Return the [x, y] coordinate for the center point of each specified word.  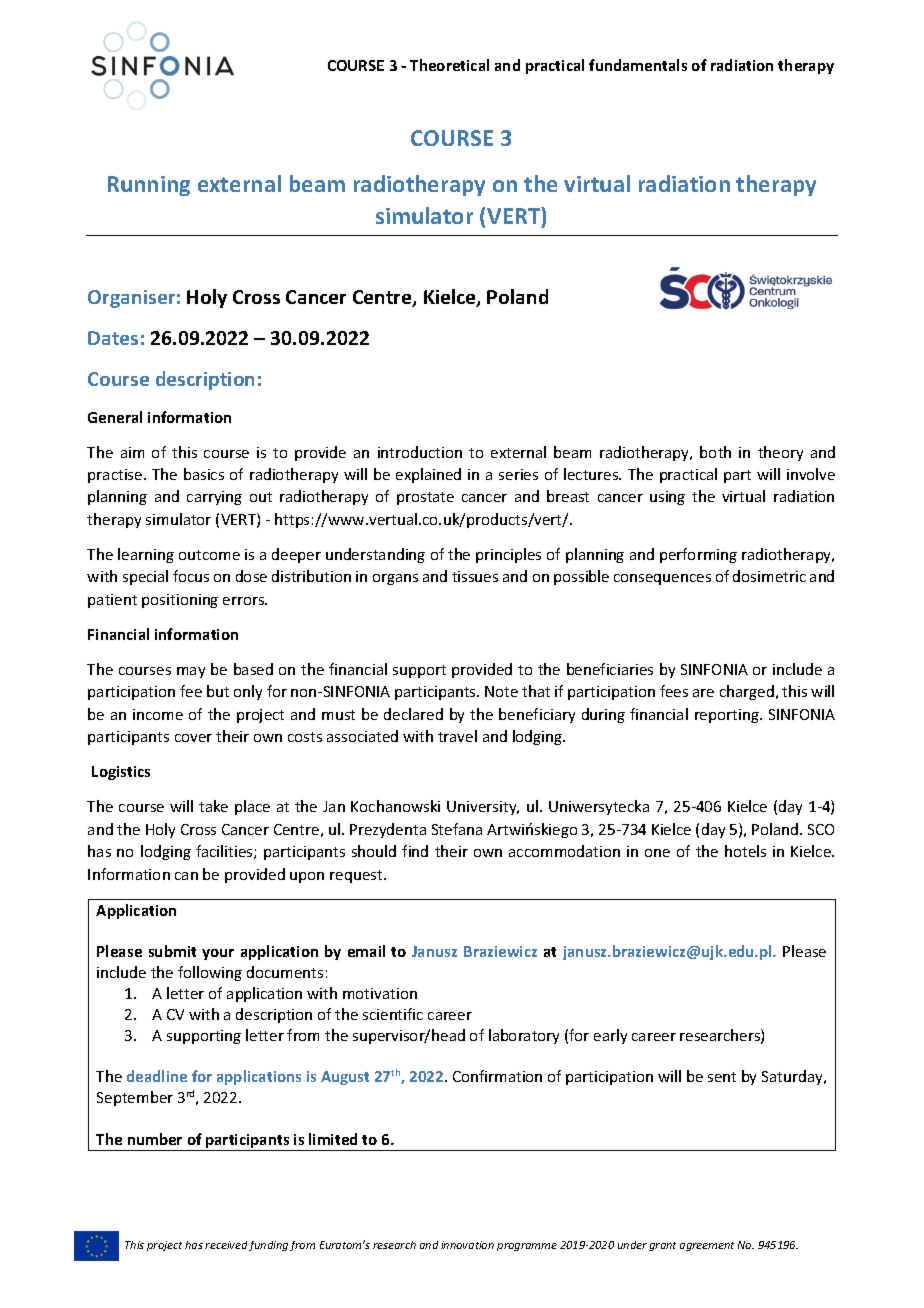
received [226, 1245]
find [415, 851]
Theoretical [449, 65]
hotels [745, 851]
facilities [225, 852]
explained [428, 475]
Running [149, 186]
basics [204, 474]
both [715, 452]
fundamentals [638, 65]
